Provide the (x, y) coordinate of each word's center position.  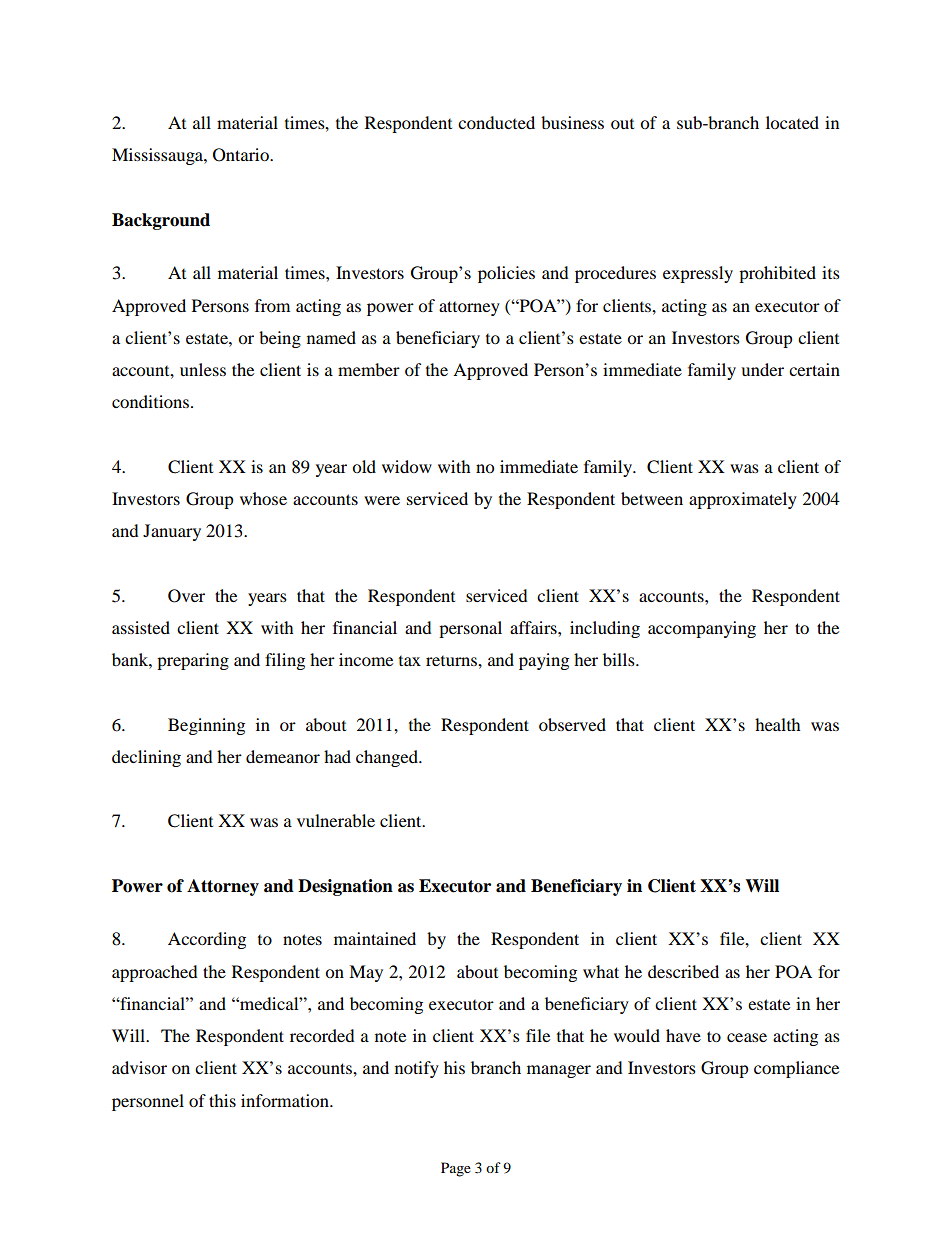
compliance (796, 1069)
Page (456, 1169)
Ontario (242, 155)
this (222, 1100)
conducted (496, 122)
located (792, 122)
